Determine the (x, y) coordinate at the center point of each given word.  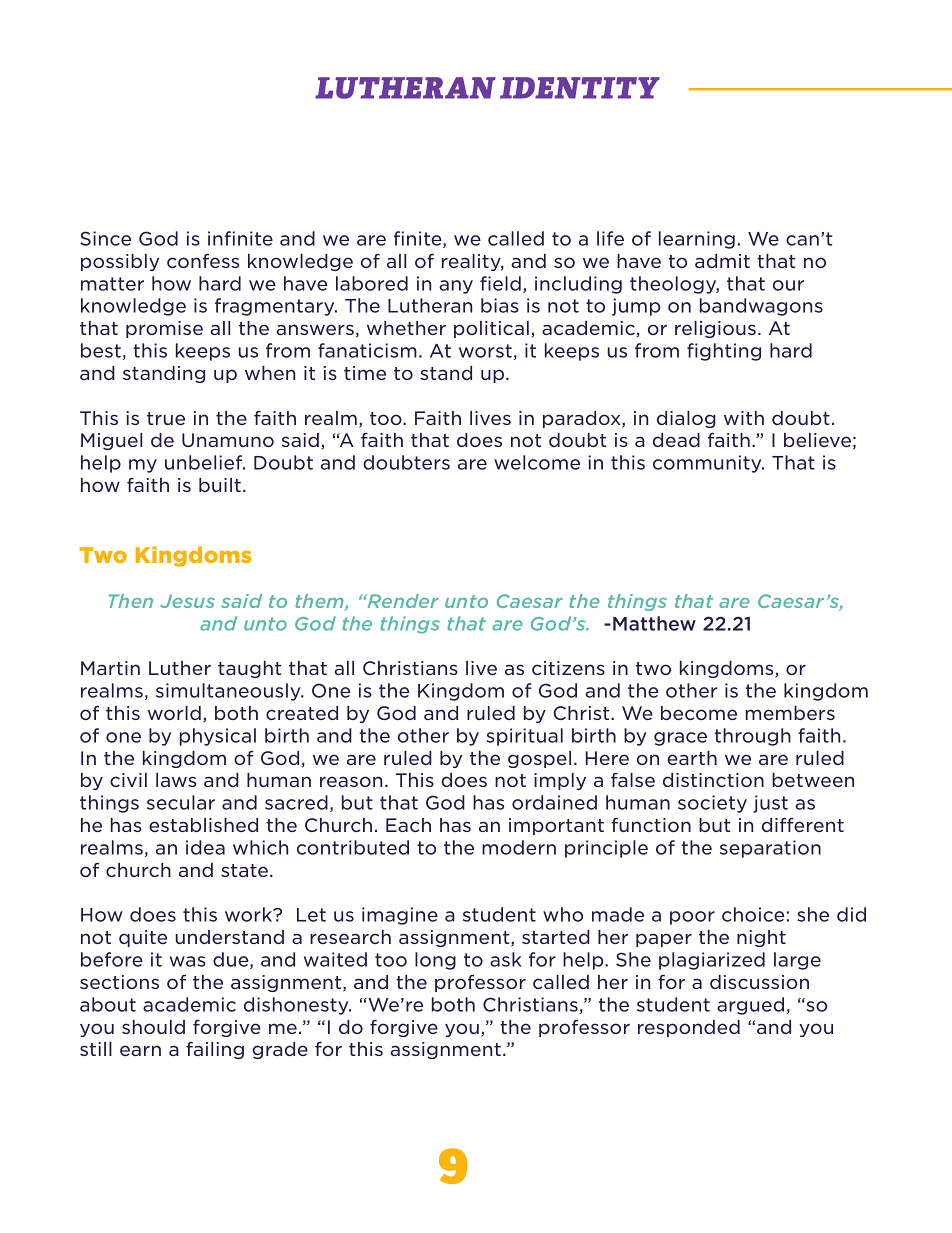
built (220, 485)
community (708, 464)
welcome (537, 462)
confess (203, 260)
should (153, 1027)
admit (722, 261)
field (500, 283)
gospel (539, 759)
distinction (713, 780)
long (435, 961)
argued (750, 1006)
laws (176, 780)
